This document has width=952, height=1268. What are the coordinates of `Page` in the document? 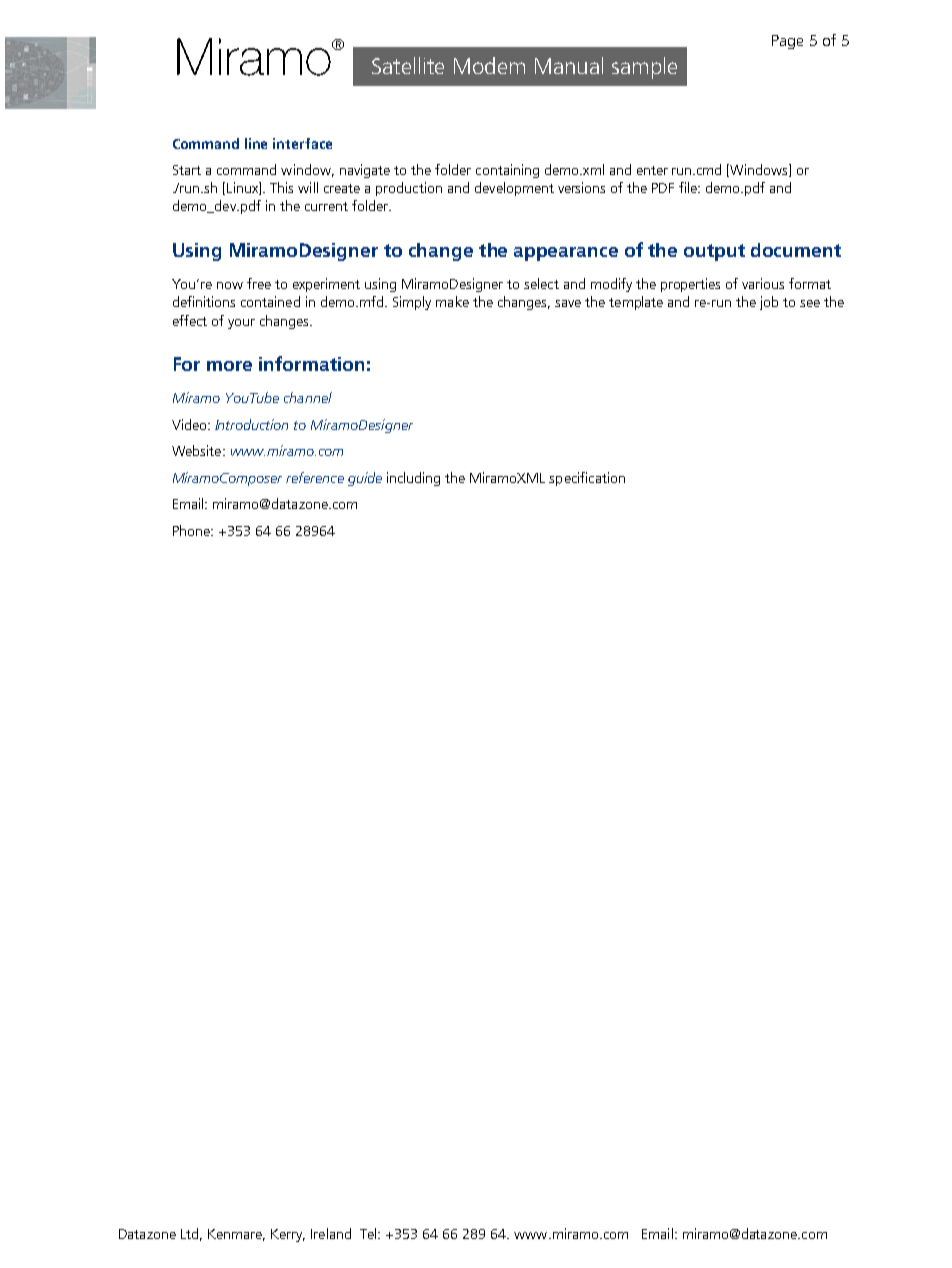 It's located at (787, 42).
